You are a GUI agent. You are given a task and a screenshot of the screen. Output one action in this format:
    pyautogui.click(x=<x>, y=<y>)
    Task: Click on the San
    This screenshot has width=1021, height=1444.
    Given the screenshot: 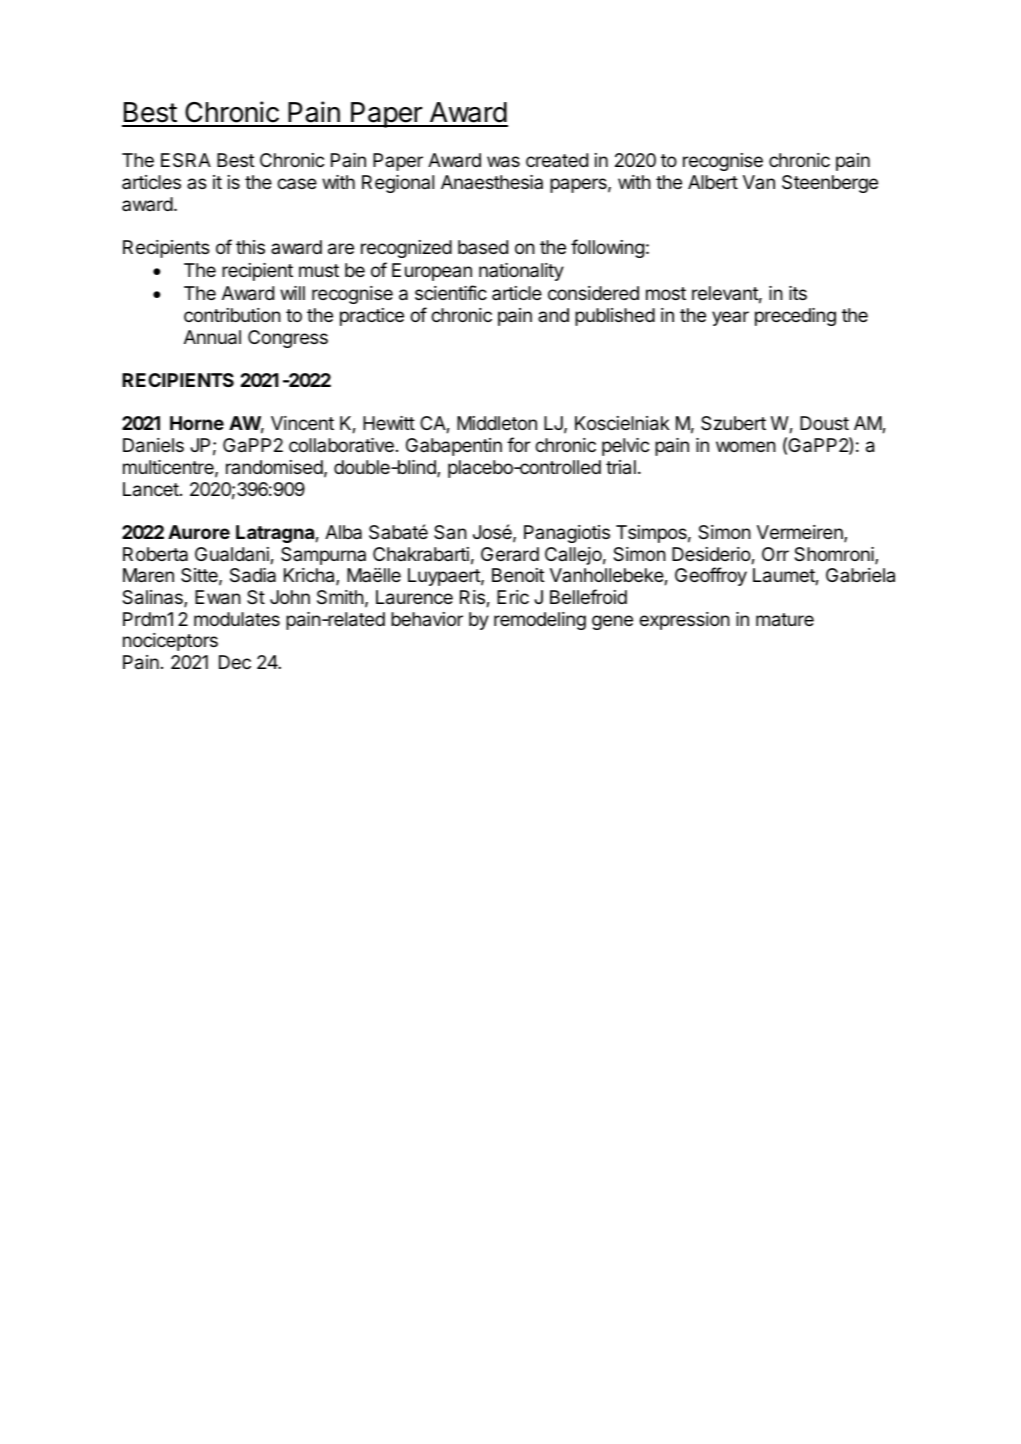 What is the action you would take?
    pyautogui.click(x=450, y=532)
